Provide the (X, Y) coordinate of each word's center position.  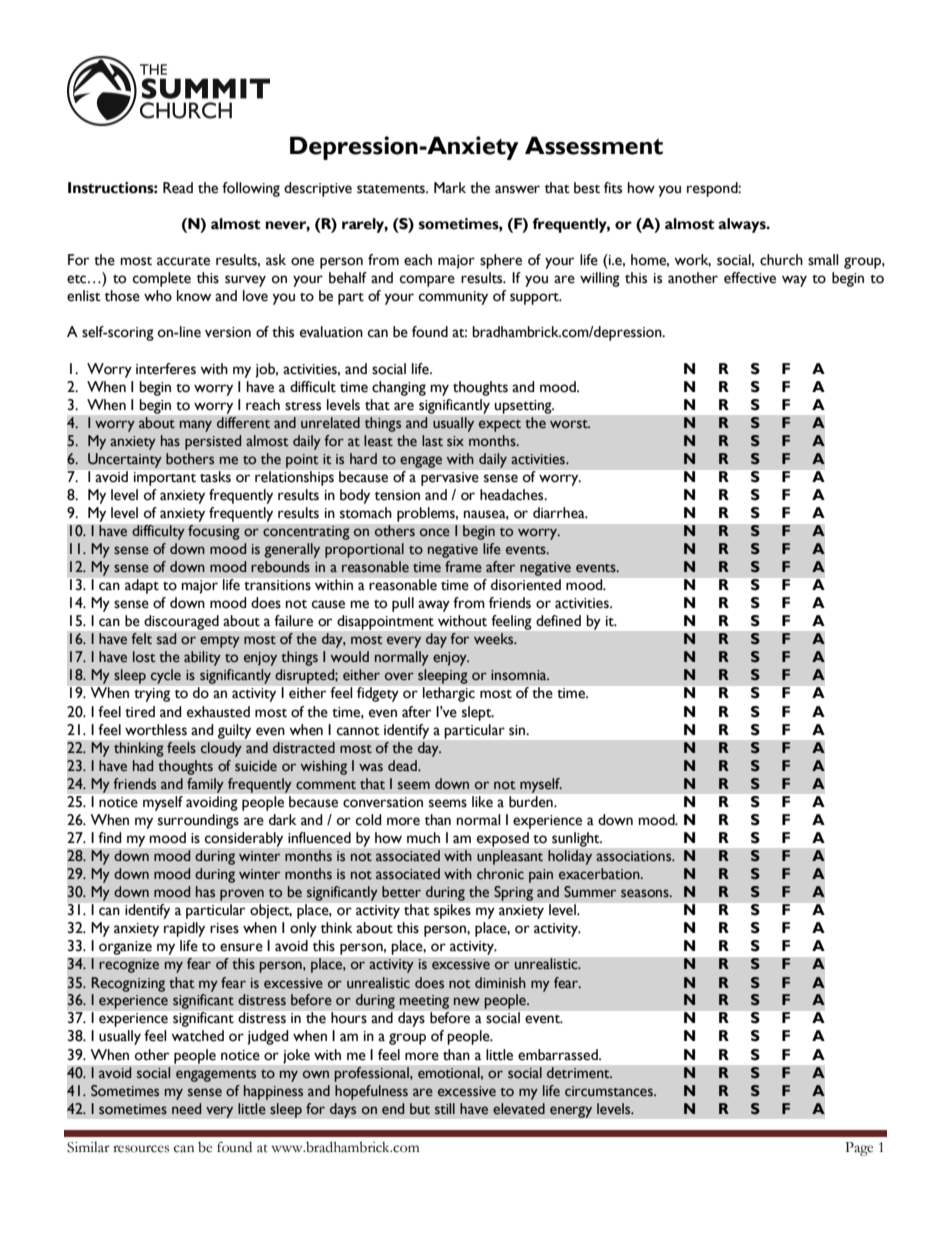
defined (558, 621)
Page (859, 1149)
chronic (500, 874)
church (781, 260)
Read (178, 188)
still (445, 1109)
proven (242, 895)
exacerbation (600, 874)
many (196, 426)
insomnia (520, 675)
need (186, 1109)
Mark (450, 188)
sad (166, 639)
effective (750, 278)
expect (500, 426)
